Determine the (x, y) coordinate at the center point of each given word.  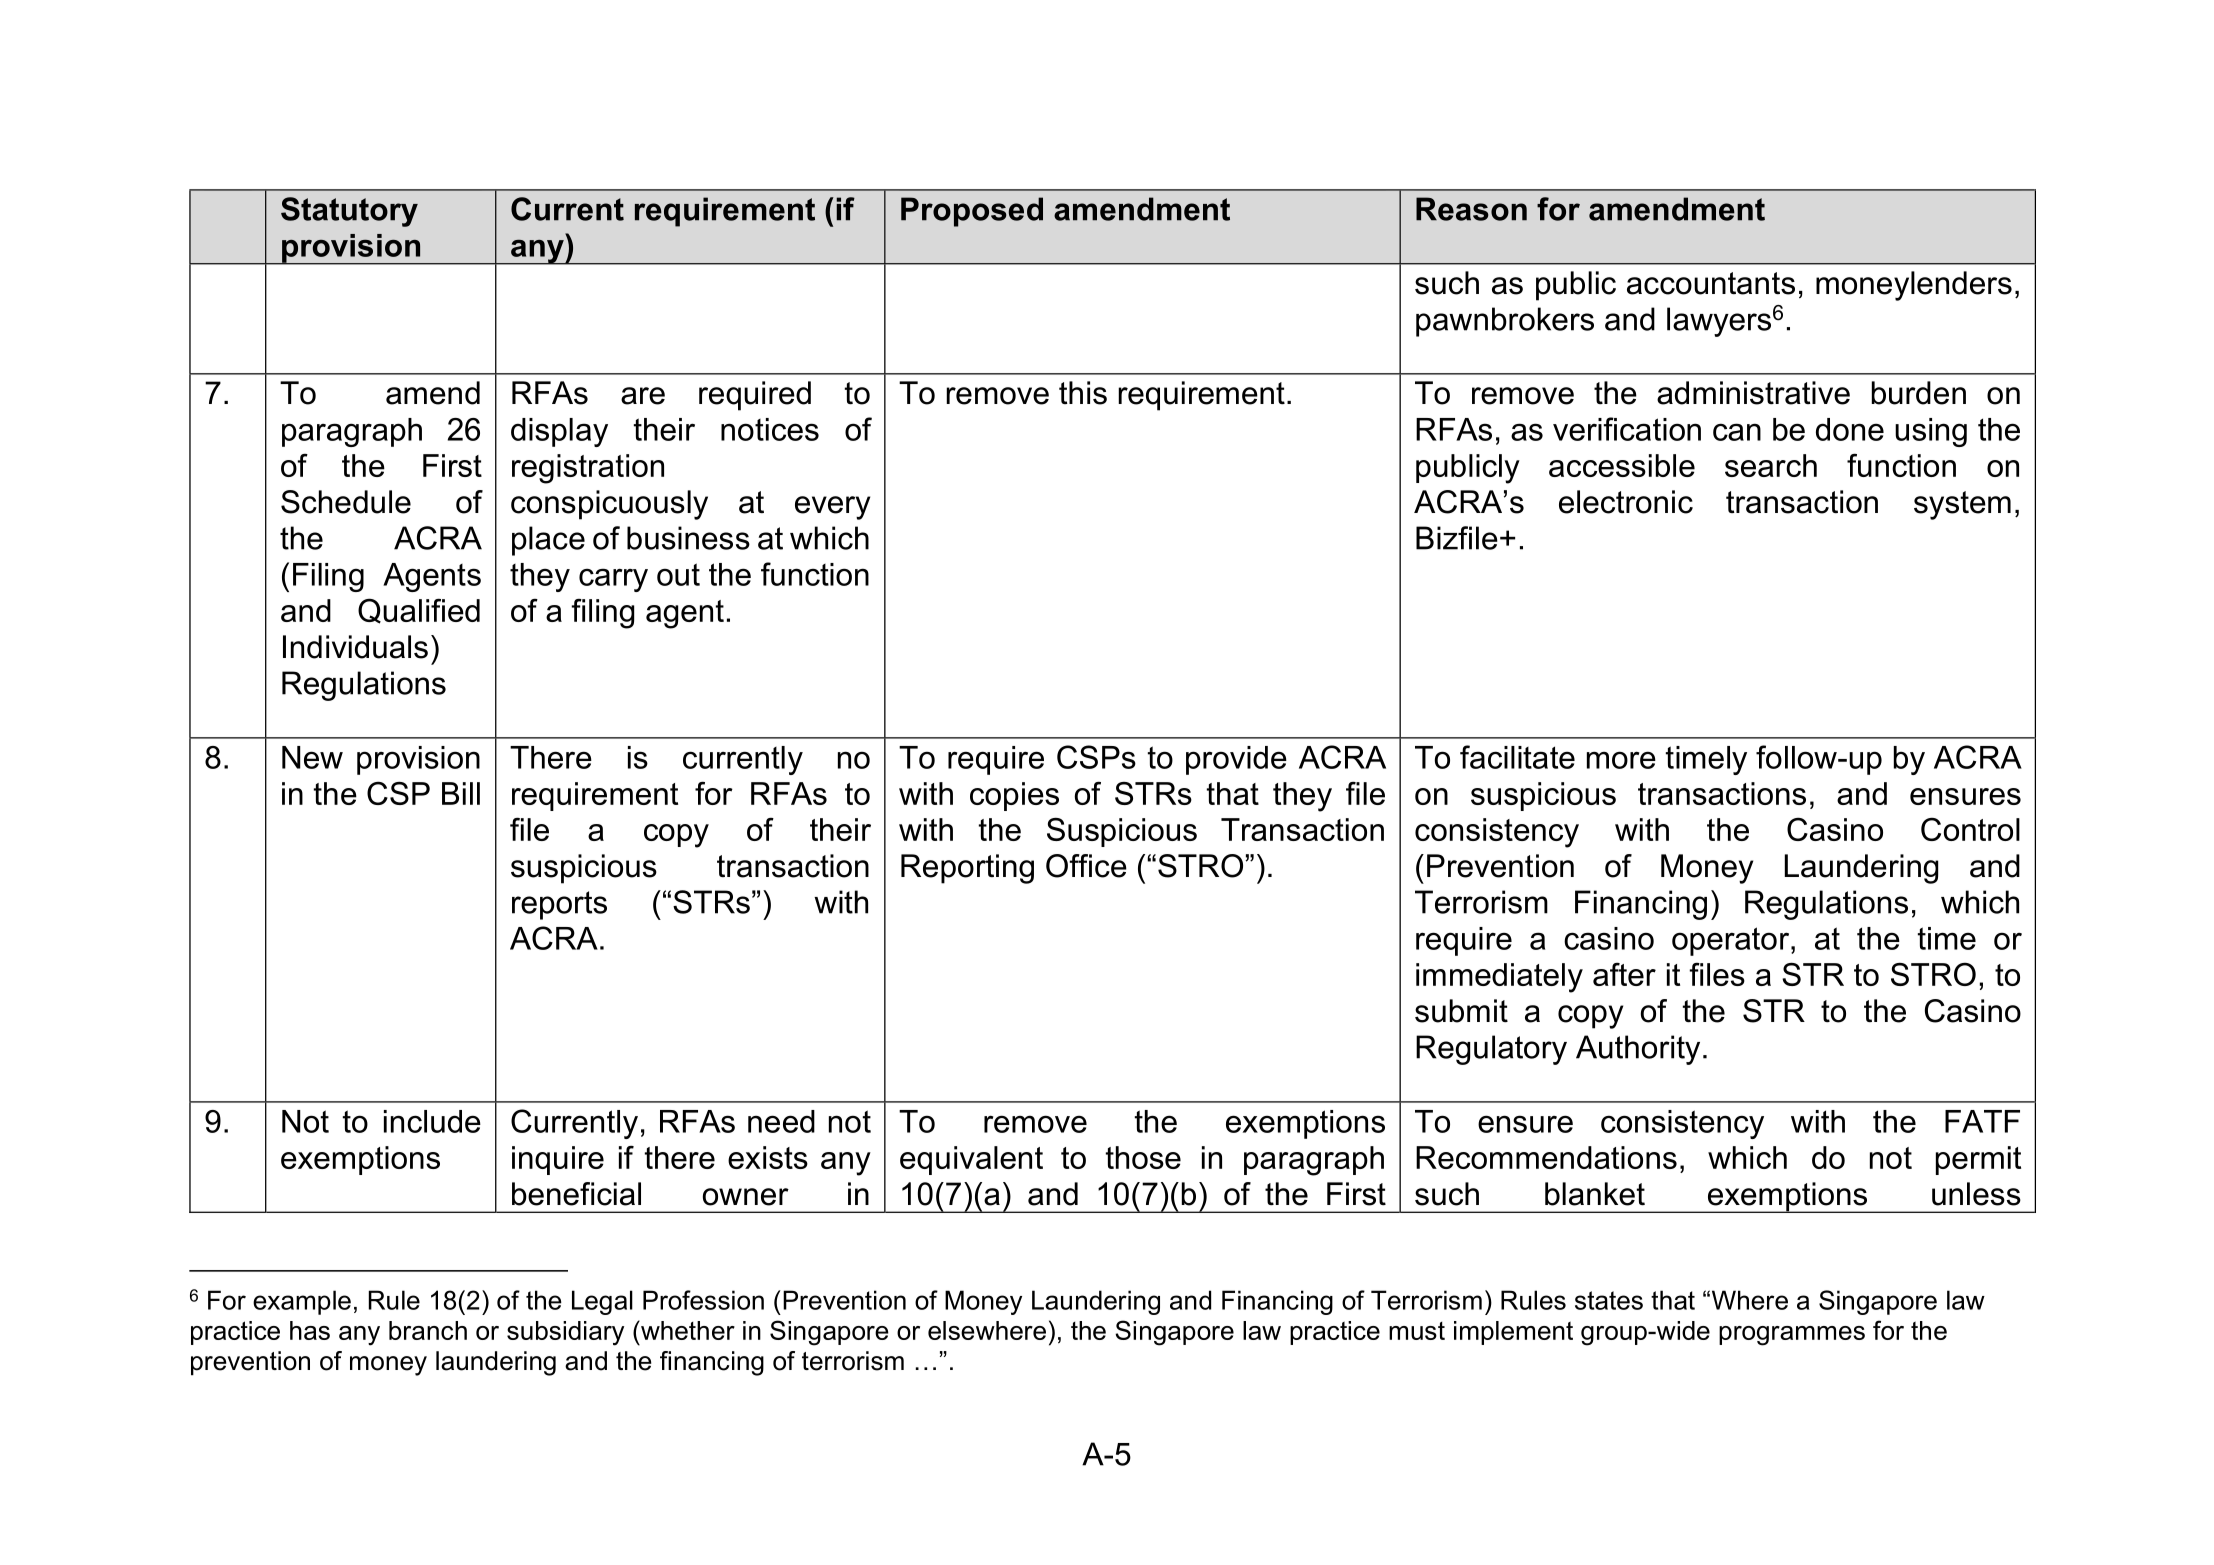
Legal (602, 1302)
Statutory (349, 212)
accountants (1711, 283)
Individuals (355, 647)
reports (559, 905)
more (1621, 760)
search (1771, 465)
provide (1236, 760)
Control (1970, 829)
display (559, 432)
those (1143, 1157)
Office (1086, 866)
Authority (1638, 1050)
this (1083, 393)
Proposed (972, 212)
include (432, 1121)
